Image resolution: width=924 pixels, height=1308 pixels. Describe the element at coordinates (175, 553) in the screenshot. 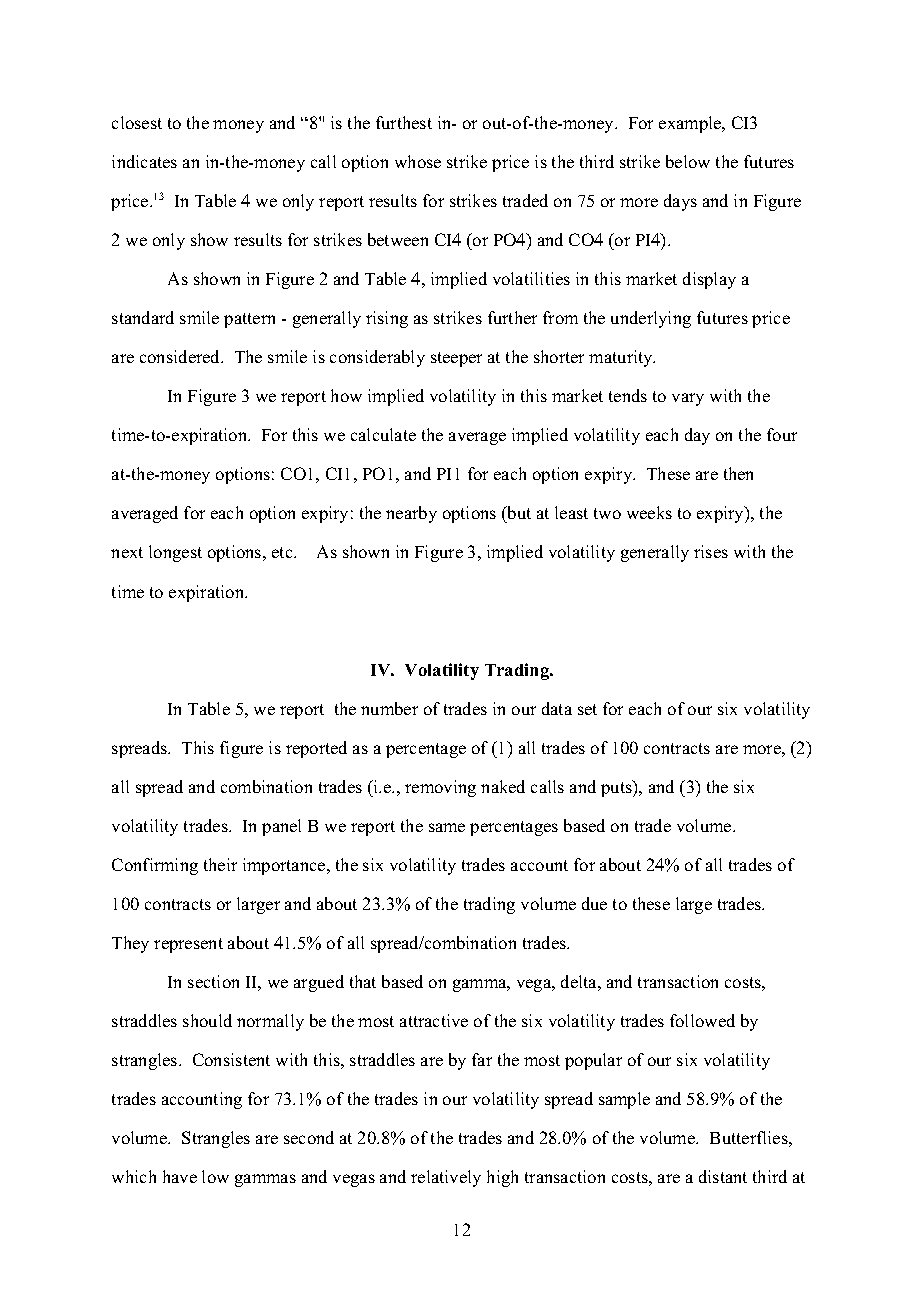

I see `longest` at that location.
